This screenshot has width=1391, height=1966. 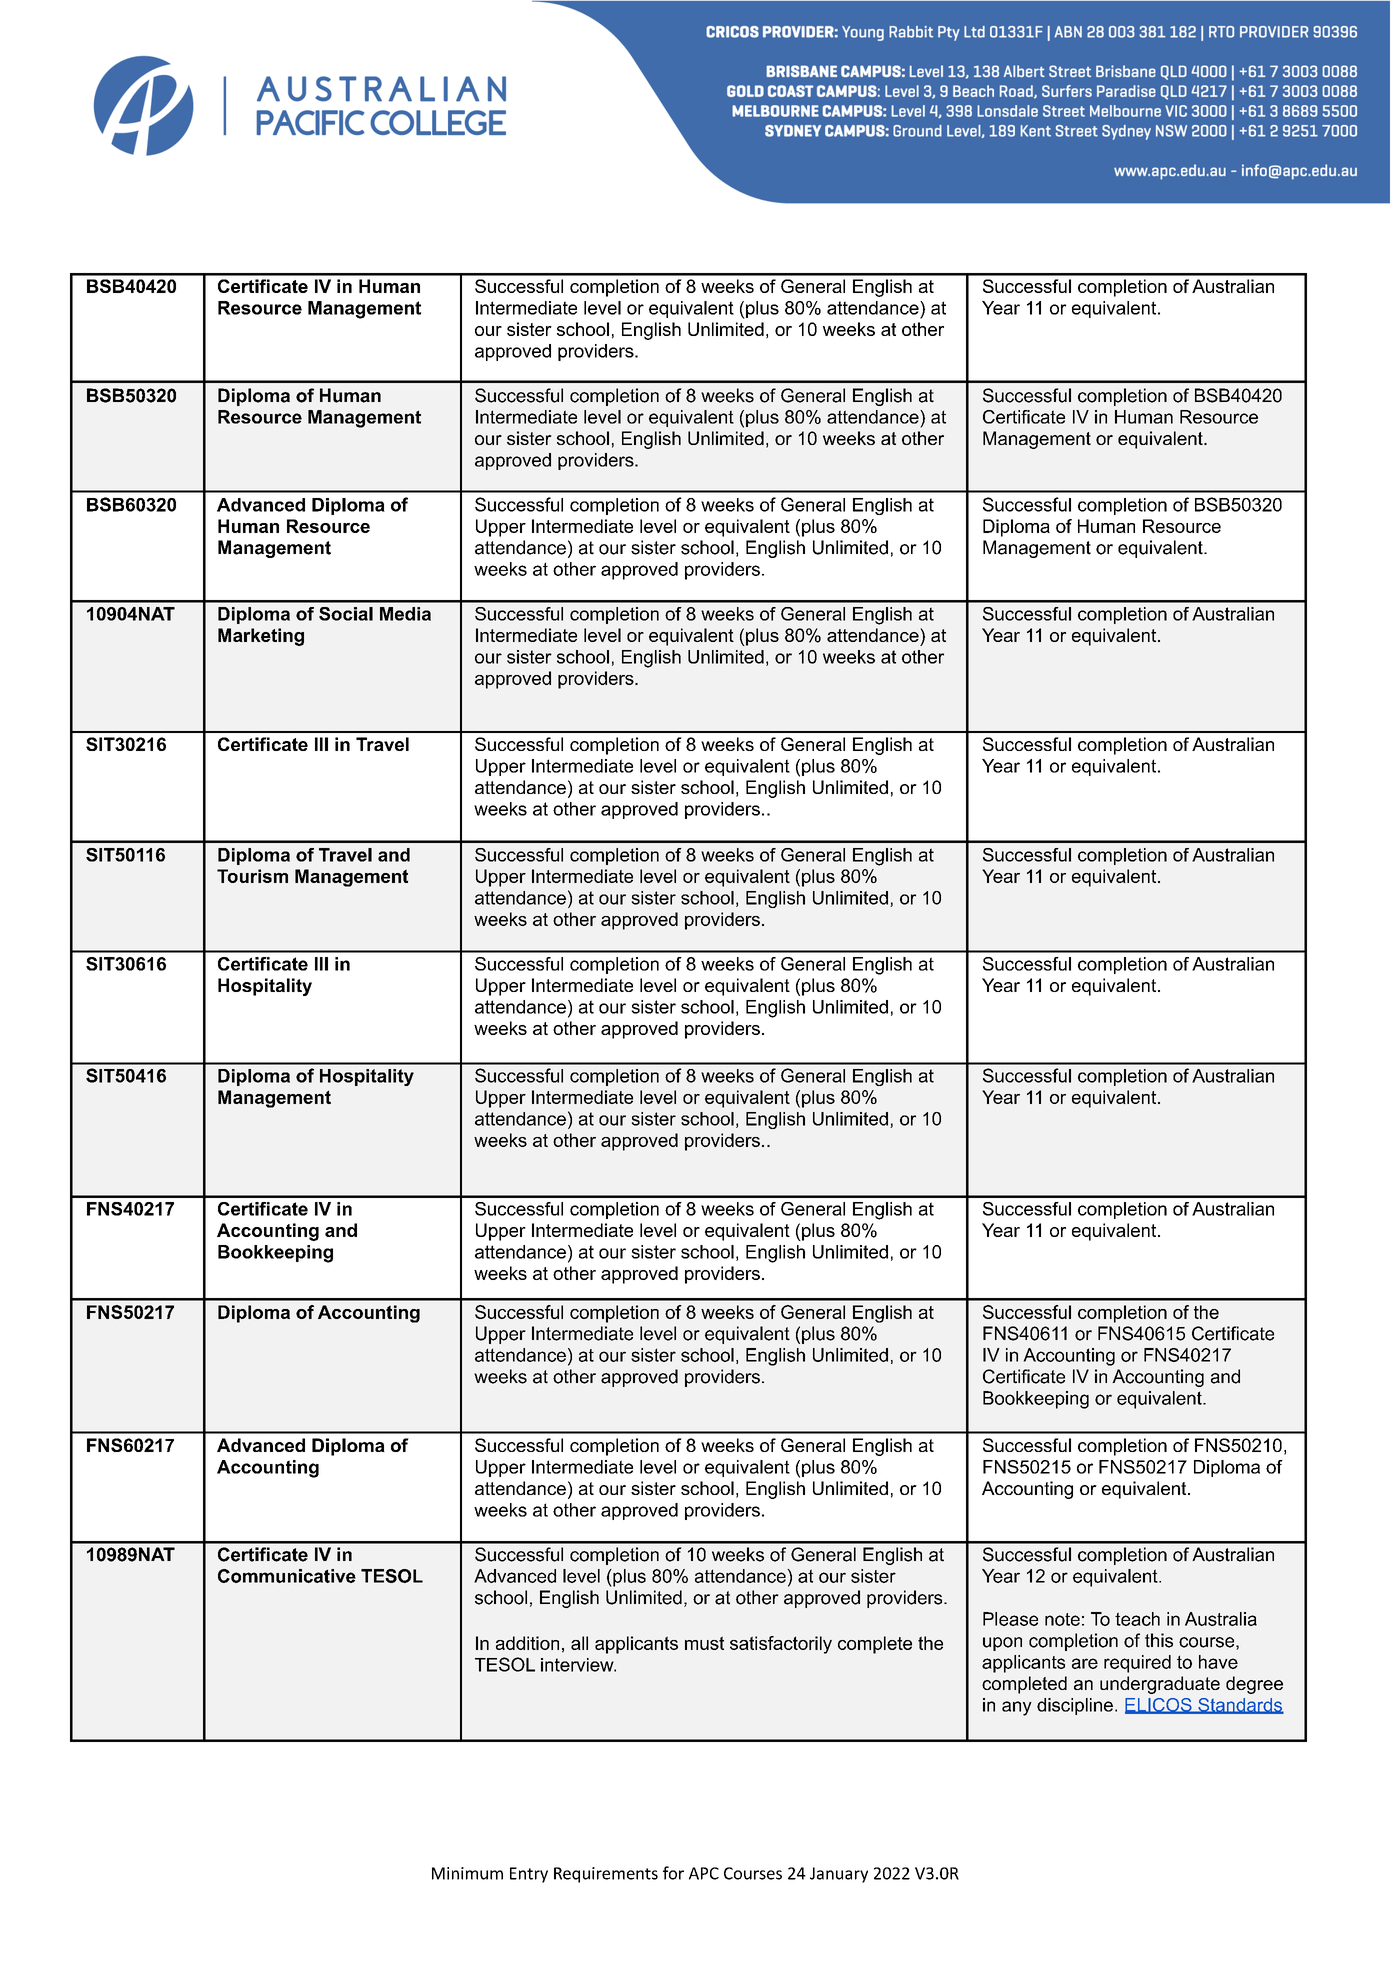 I want to click on addition, so click(x=527, y=1643).
